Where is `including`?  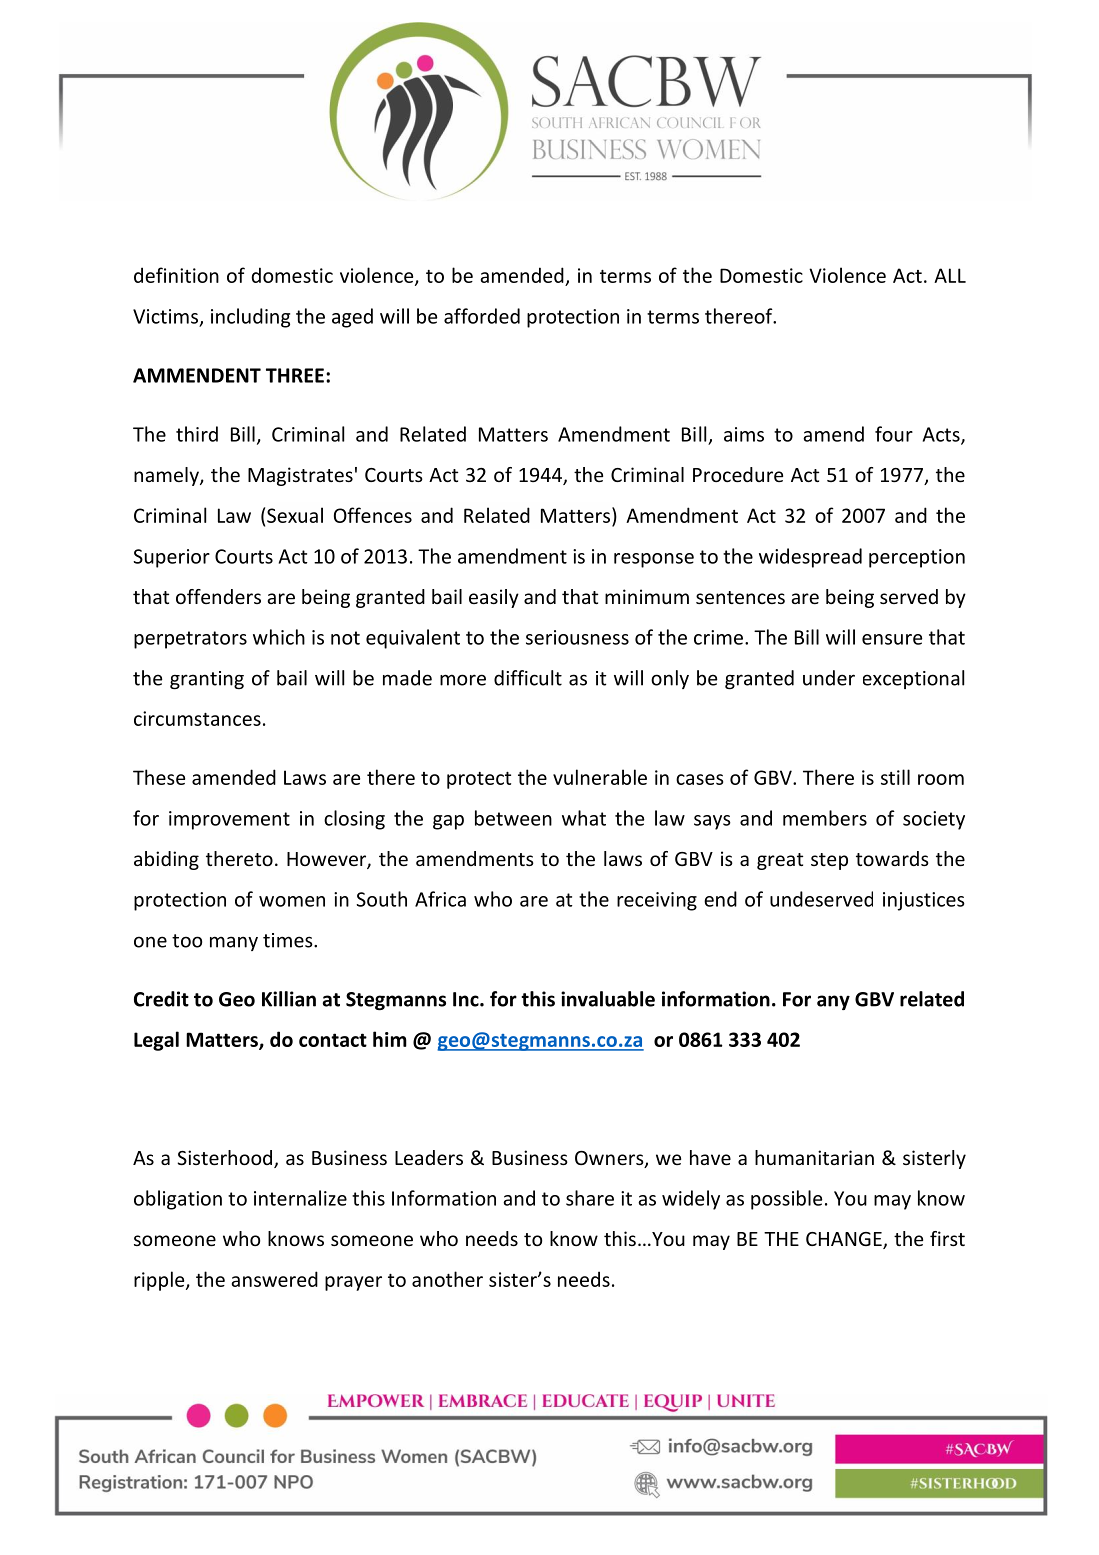 including is located at coordinates (250, 318).
